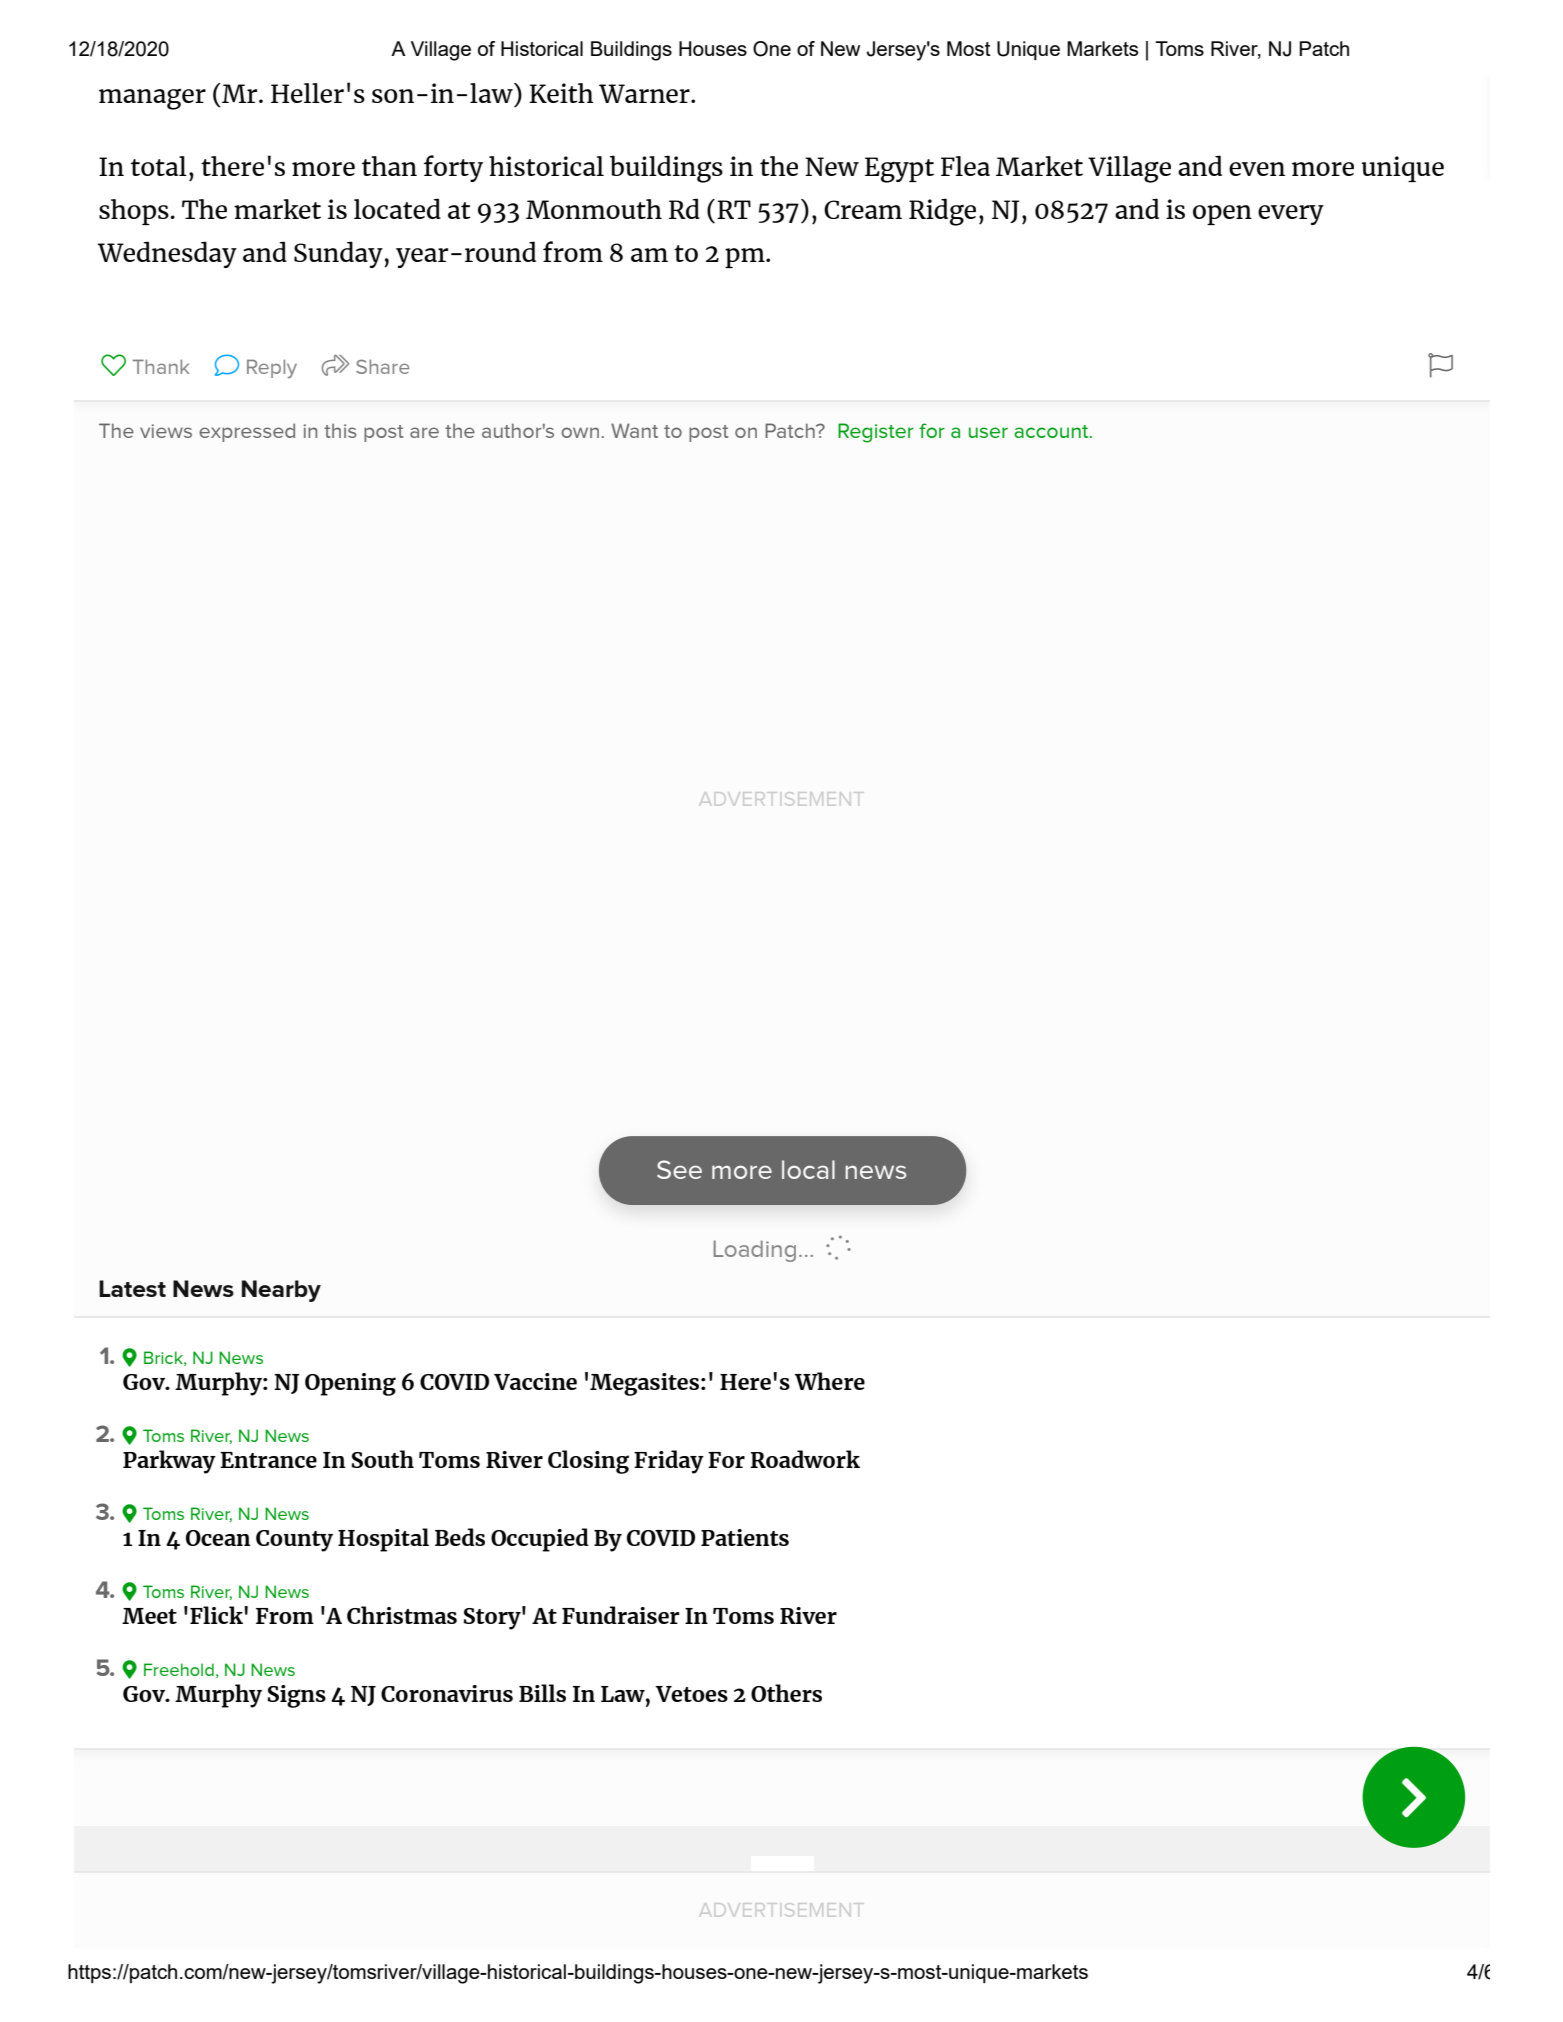 The height and width of the screenshot is (2022, 1563). I want to click on Warner, so click(645, 93).
